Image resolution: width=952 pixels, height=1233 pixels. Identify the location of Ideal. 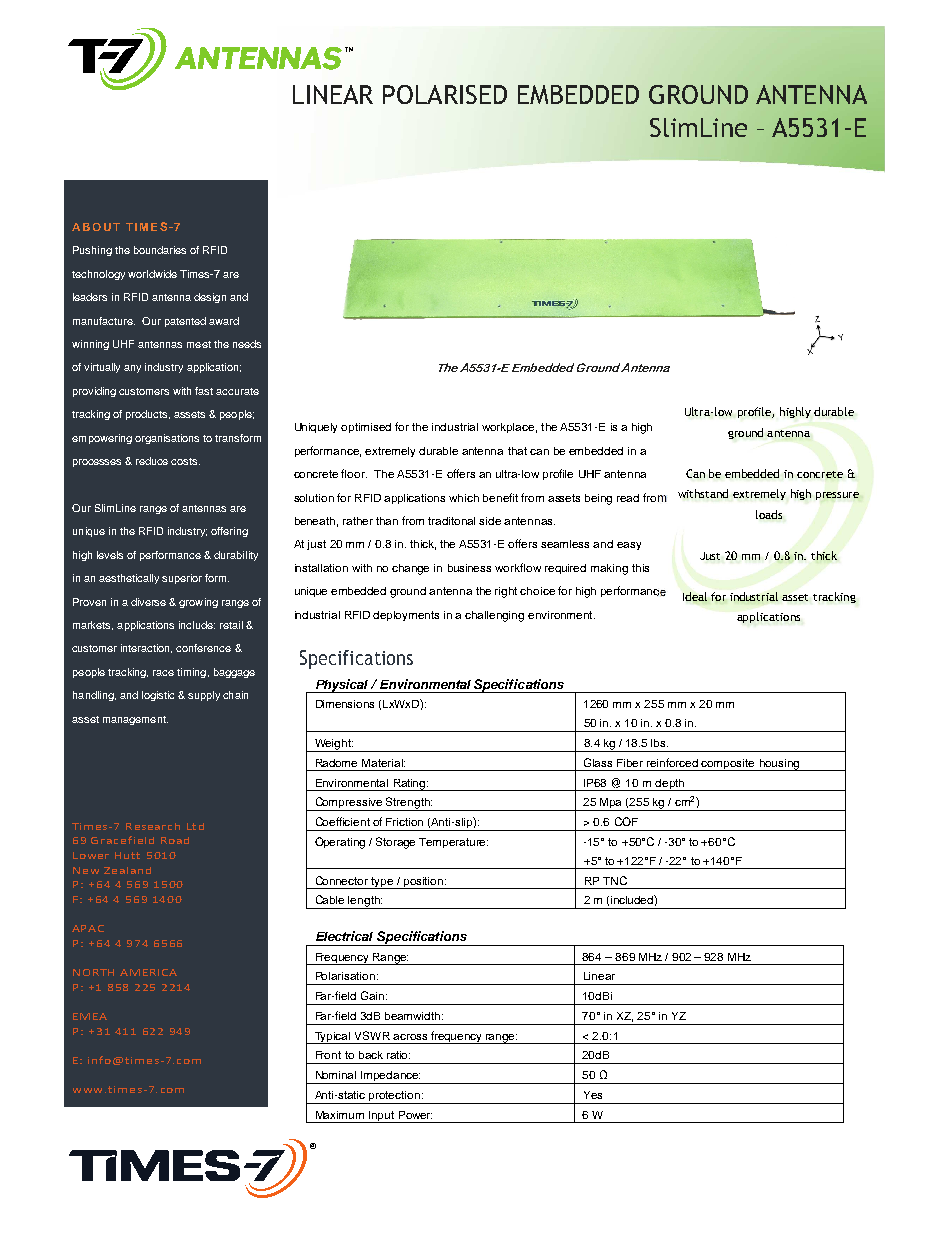
(695, 596).
